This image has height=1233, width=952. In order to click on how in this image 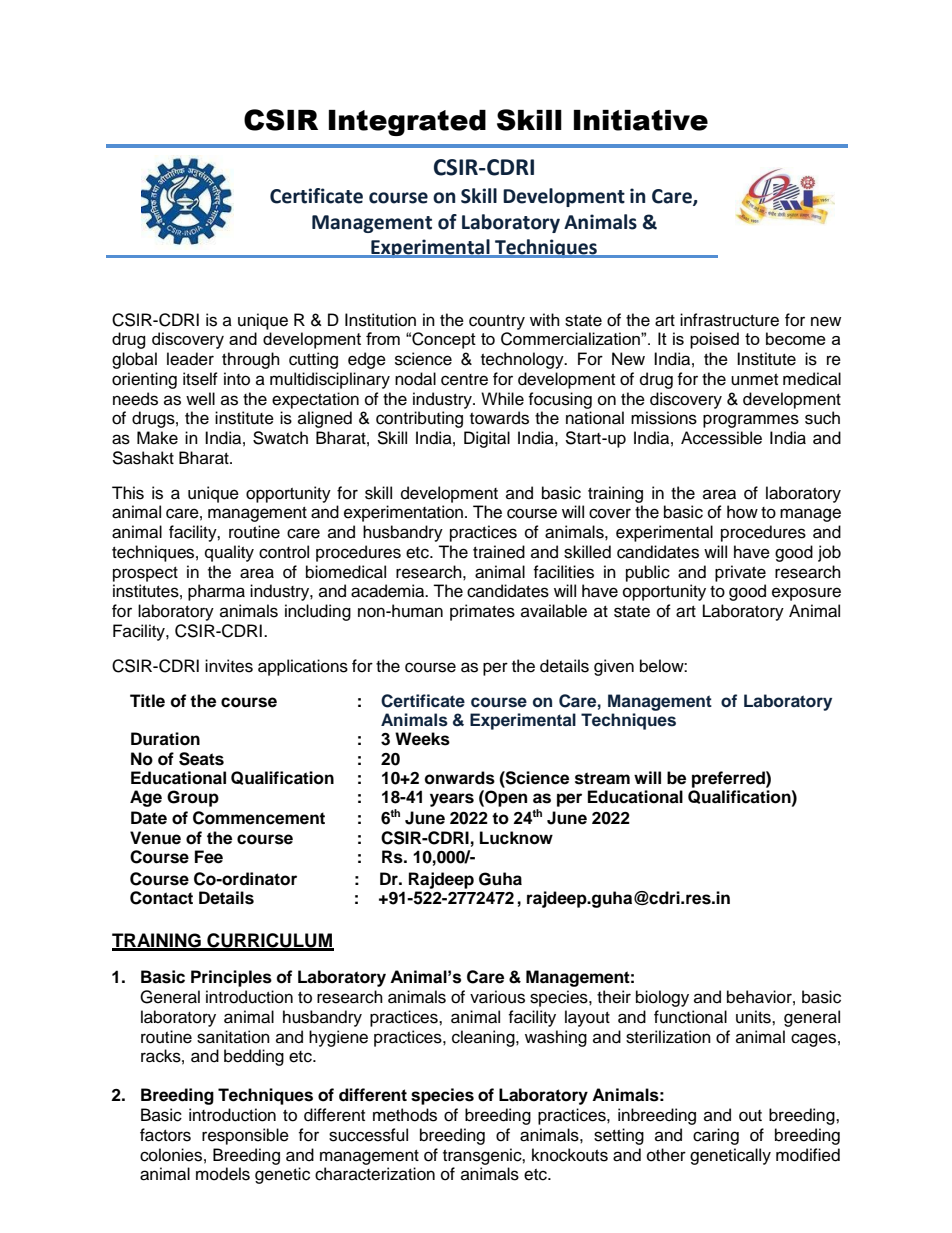, I will do `click(742, 512)`.
